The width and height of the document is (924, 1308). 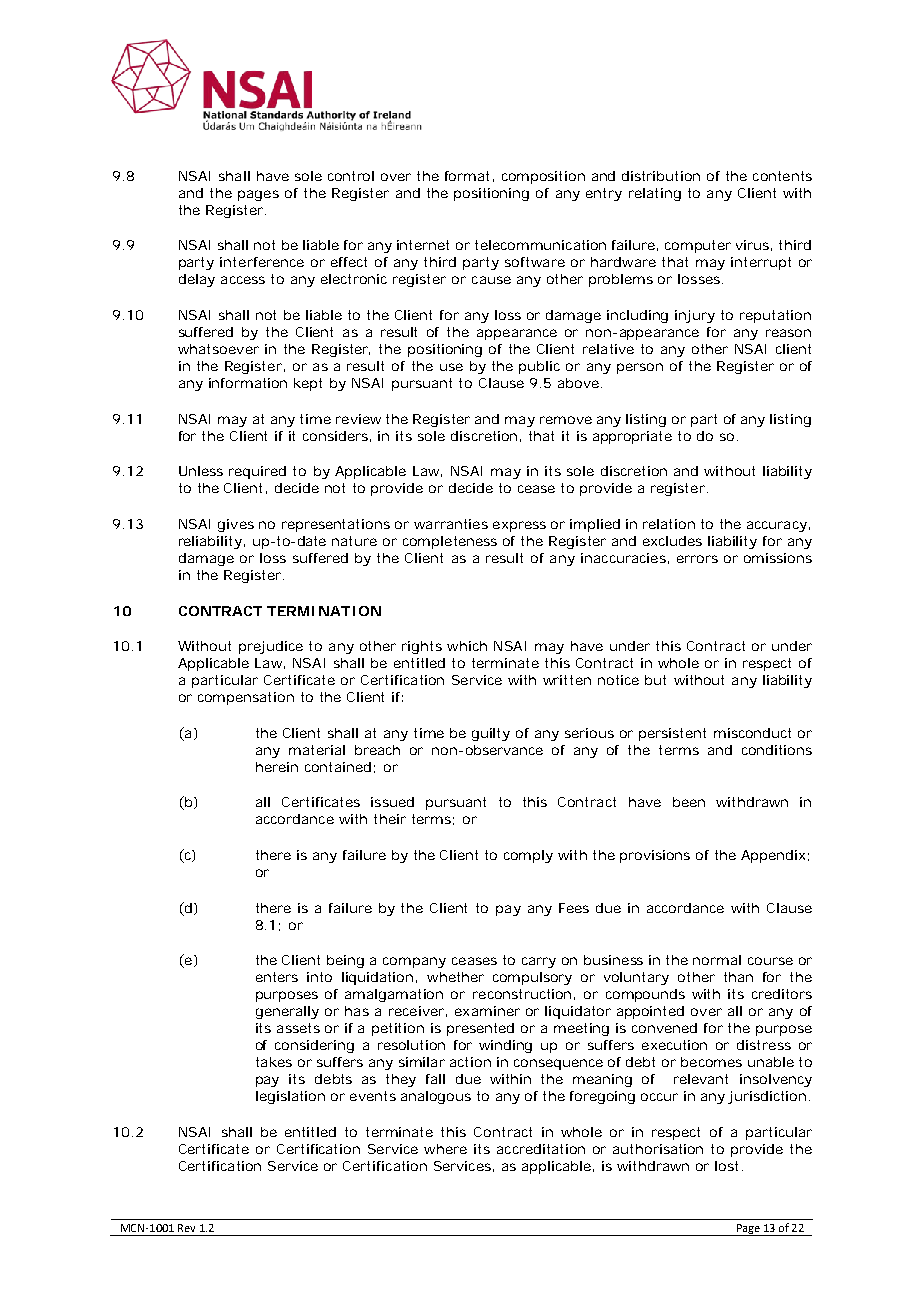 What do you see at coordinates (519, 526) in the document?
I see `express` at bounding box center [519, 526].
